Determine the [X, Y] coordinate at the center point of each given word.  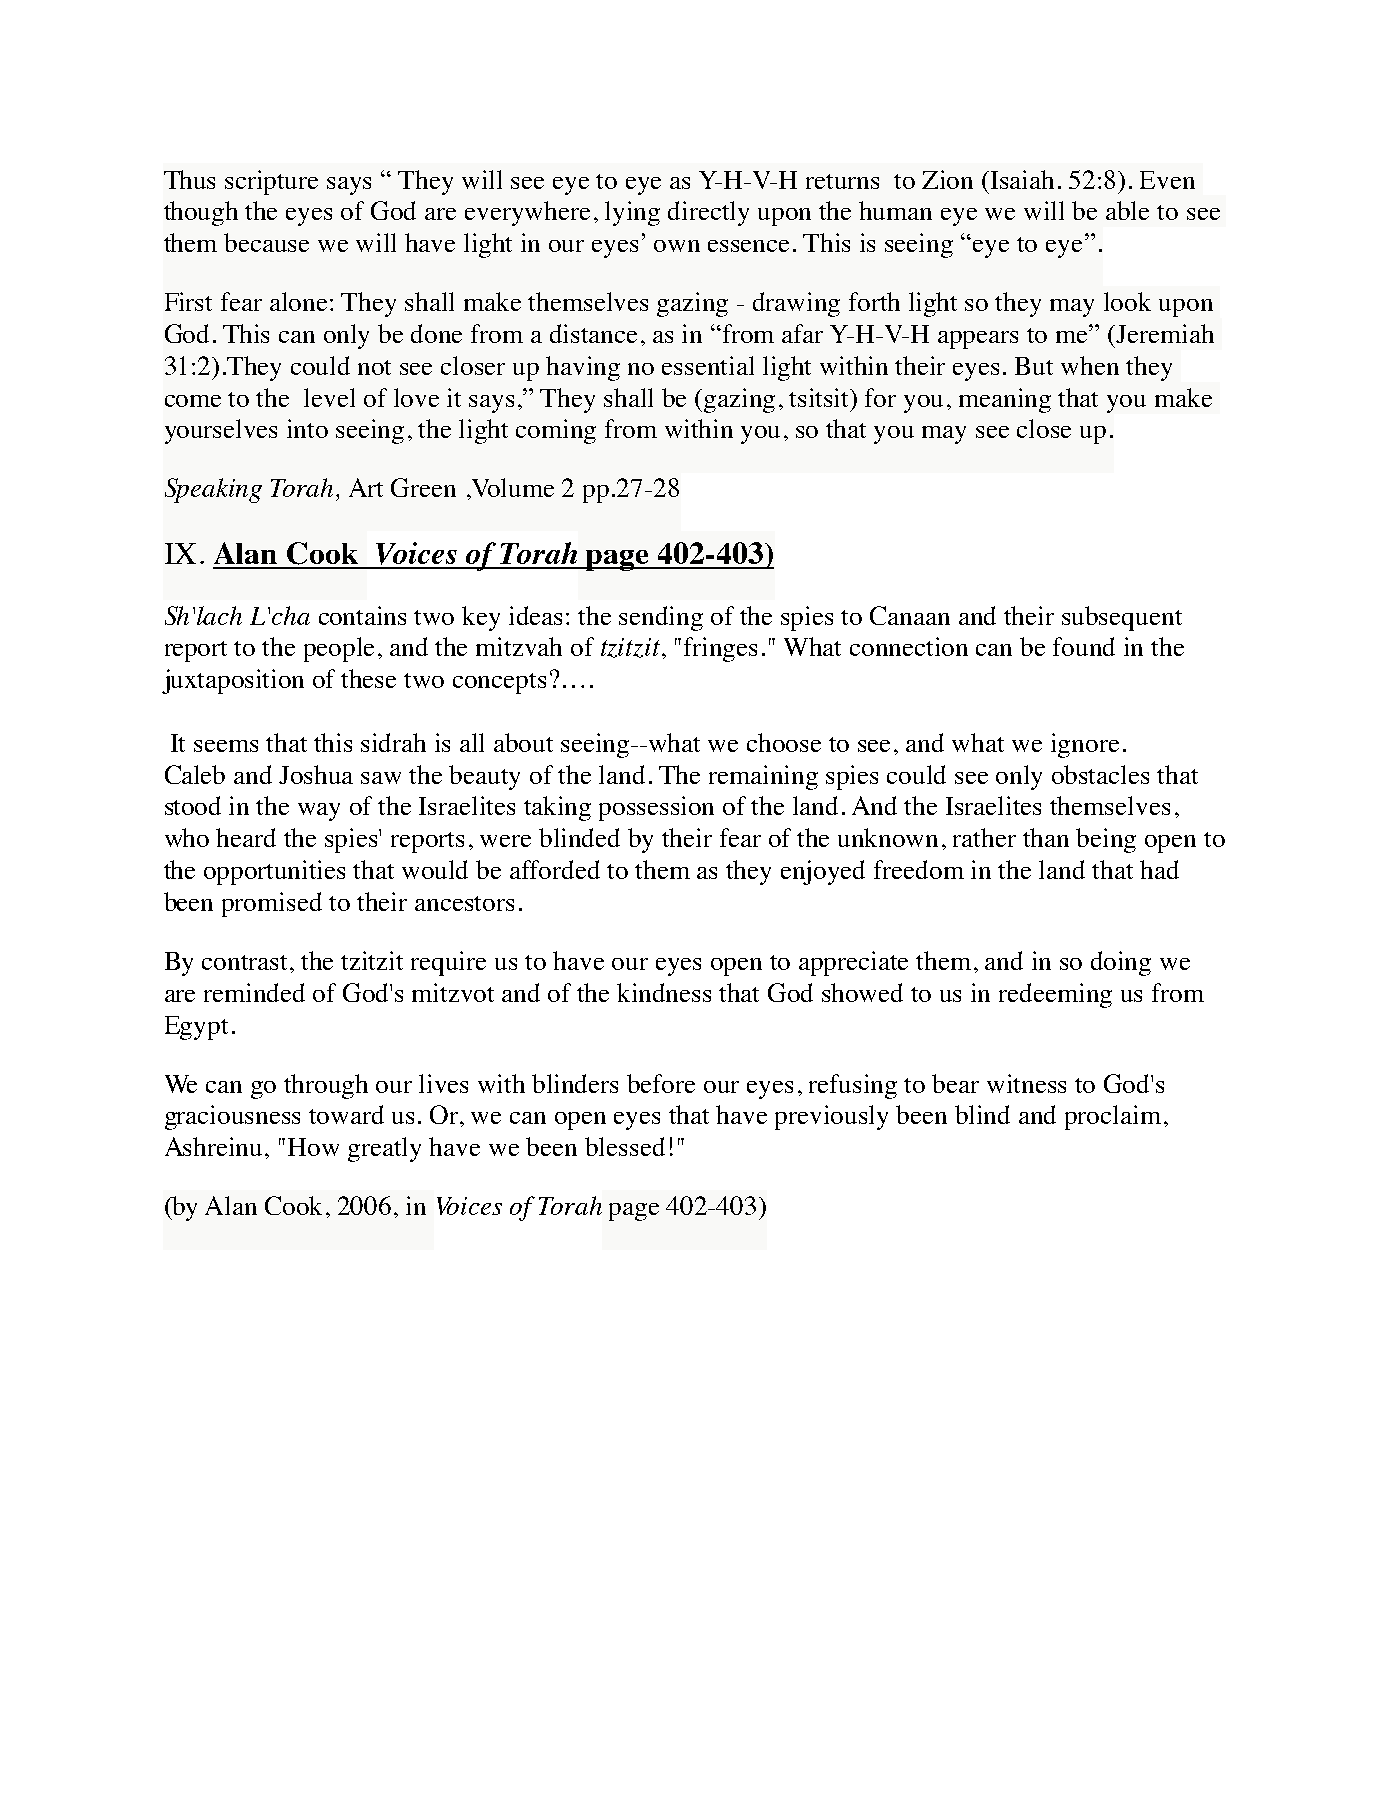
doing [1121, 963]
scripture [271, 182]
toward [346, 1114]
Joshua [316, 774]
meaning [1005, 400]
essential [708, 365]
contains [362, 615]
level [329, 397]
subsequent [1122, 618]
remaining [763, 777]
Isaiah [1022, 179]
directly [708, 213]
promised [272, 904]
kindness [664, 992]
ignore [1085, 745]
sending [661, 618]
